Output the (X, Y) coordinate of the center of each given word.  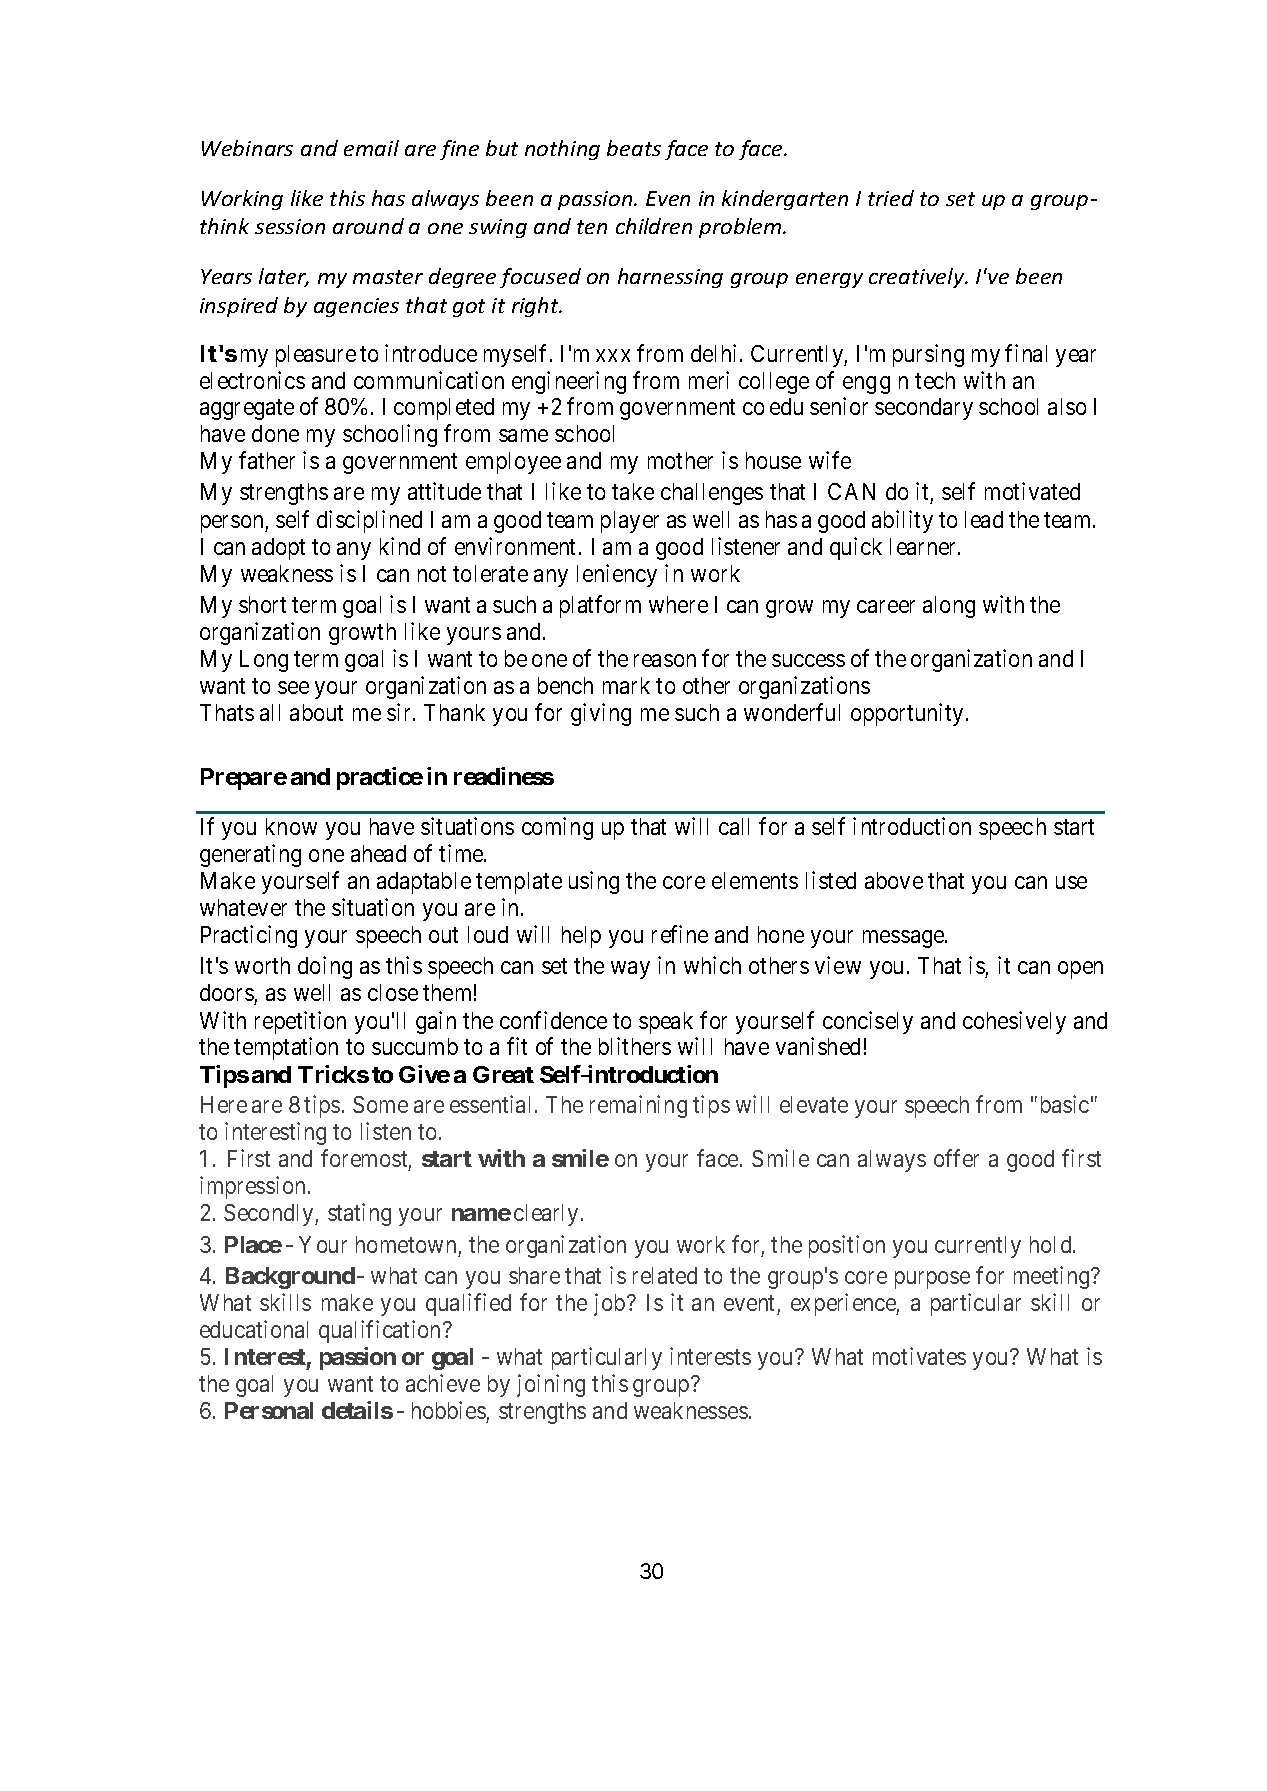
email (371, 148)
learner (924, 546)
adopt (278, 549)
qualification (381, 1331)
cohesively (1014, 1022)
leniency (617, 575)
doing (325, 967)
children (654, 226)
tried (891, 198)
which (712, 965)
